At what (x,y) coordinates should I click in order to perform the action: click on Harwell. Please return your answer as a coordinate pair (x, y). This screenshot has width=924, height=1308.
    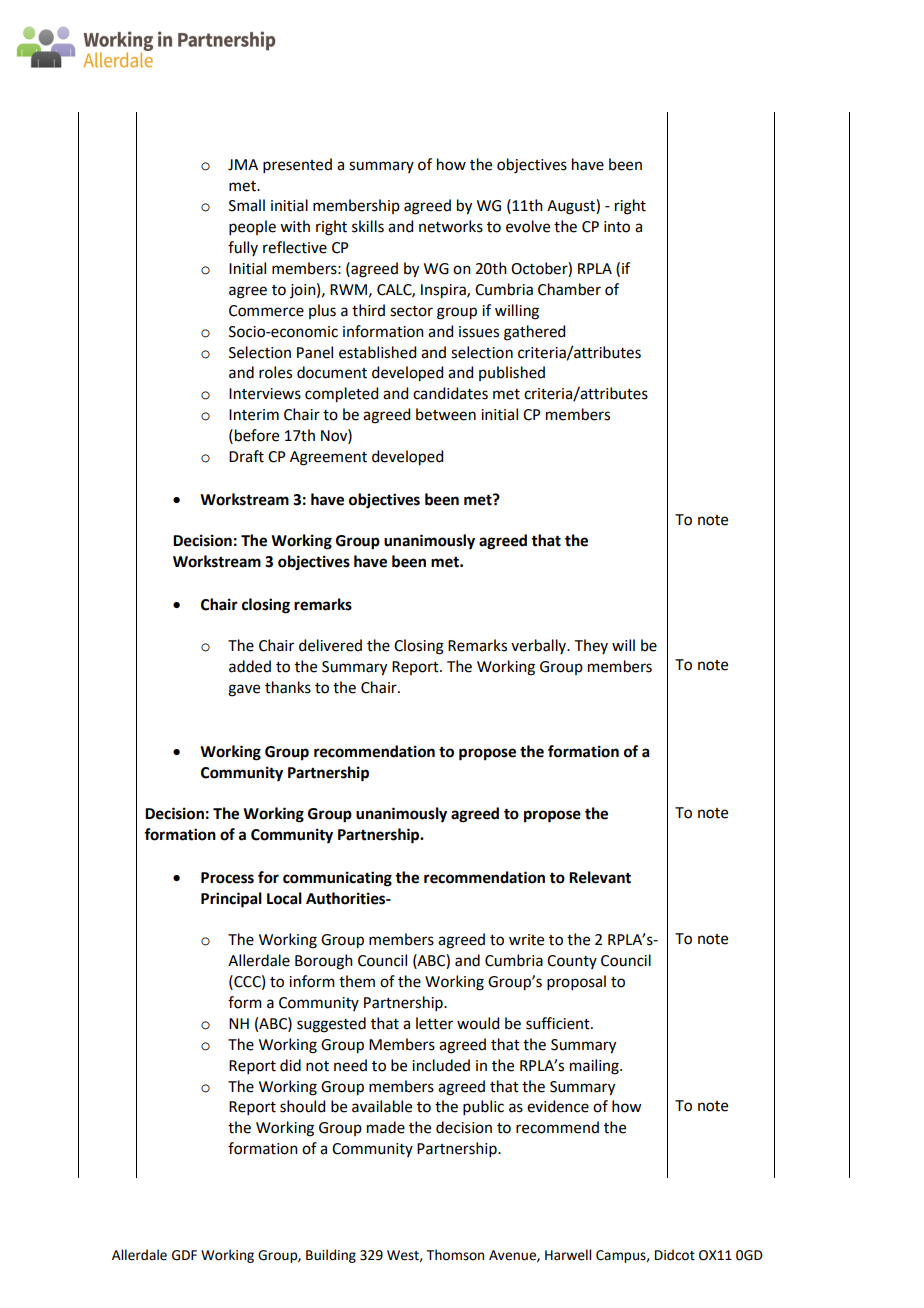
    Looking at the image, I should click on (568, 1255).
